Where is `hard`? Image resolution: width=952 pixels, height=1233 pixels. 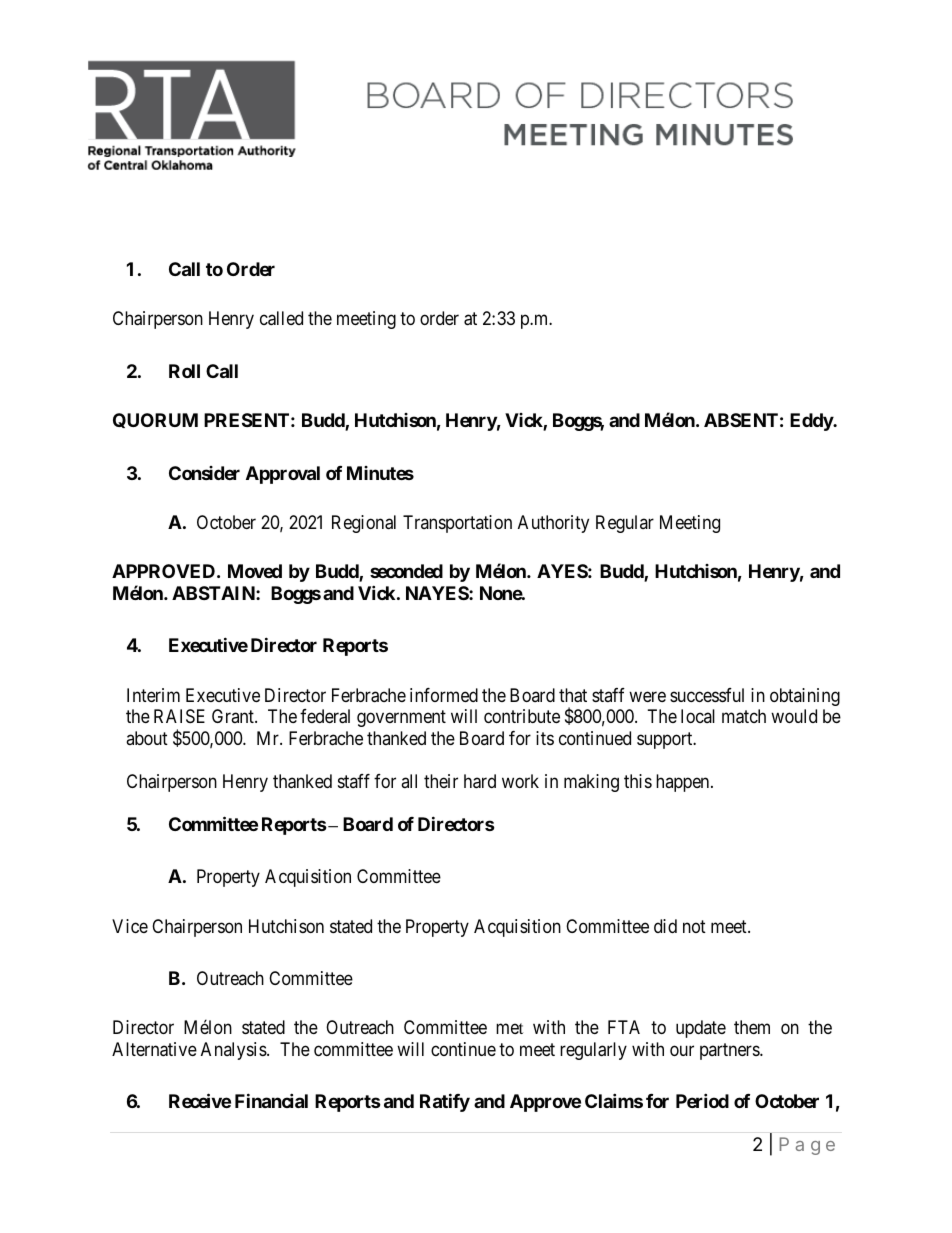
hard is located at coordinates (480, 781).
